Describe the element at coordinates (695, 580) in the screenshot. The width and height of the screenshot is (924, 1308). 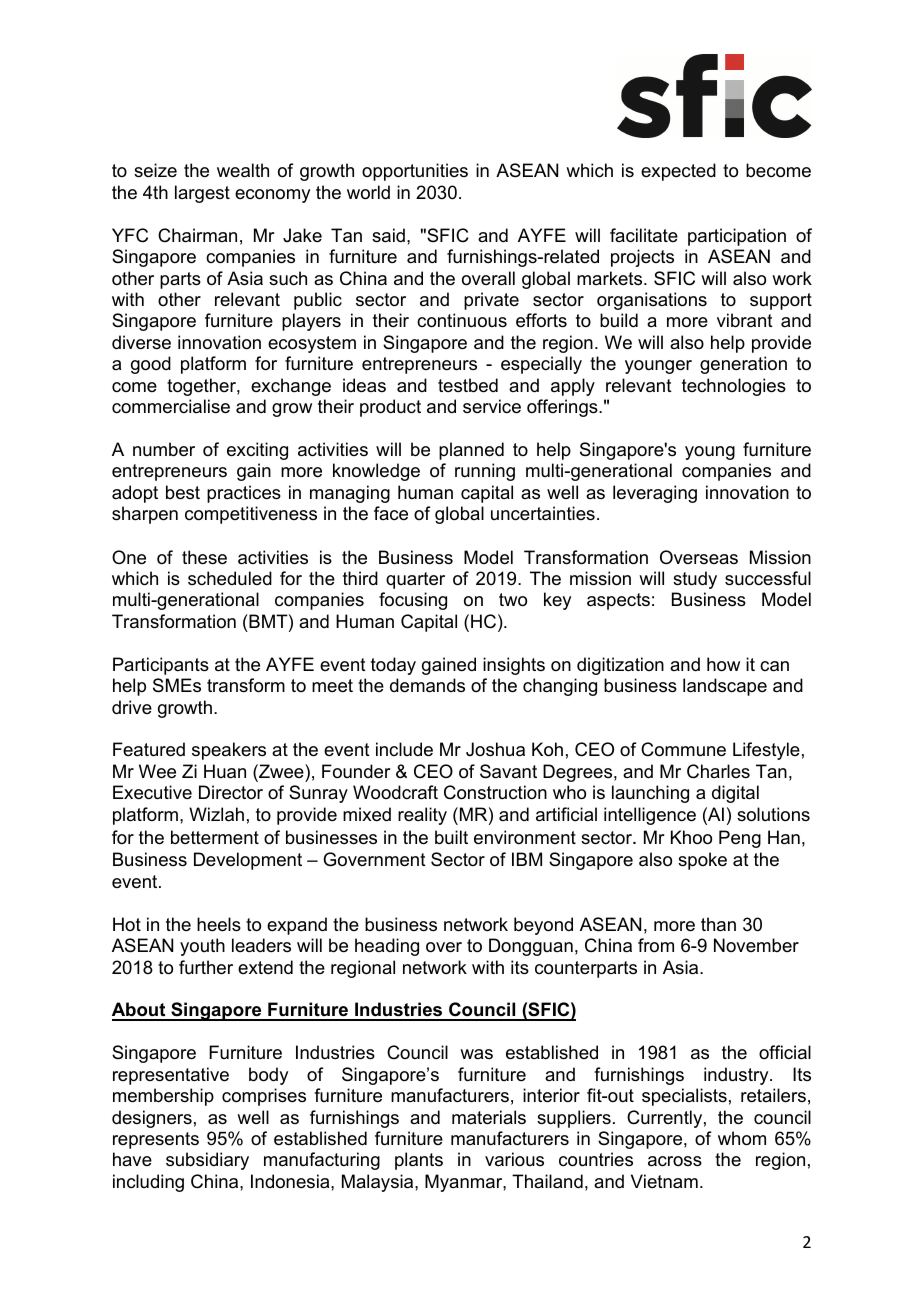
I see `study` at that location.
